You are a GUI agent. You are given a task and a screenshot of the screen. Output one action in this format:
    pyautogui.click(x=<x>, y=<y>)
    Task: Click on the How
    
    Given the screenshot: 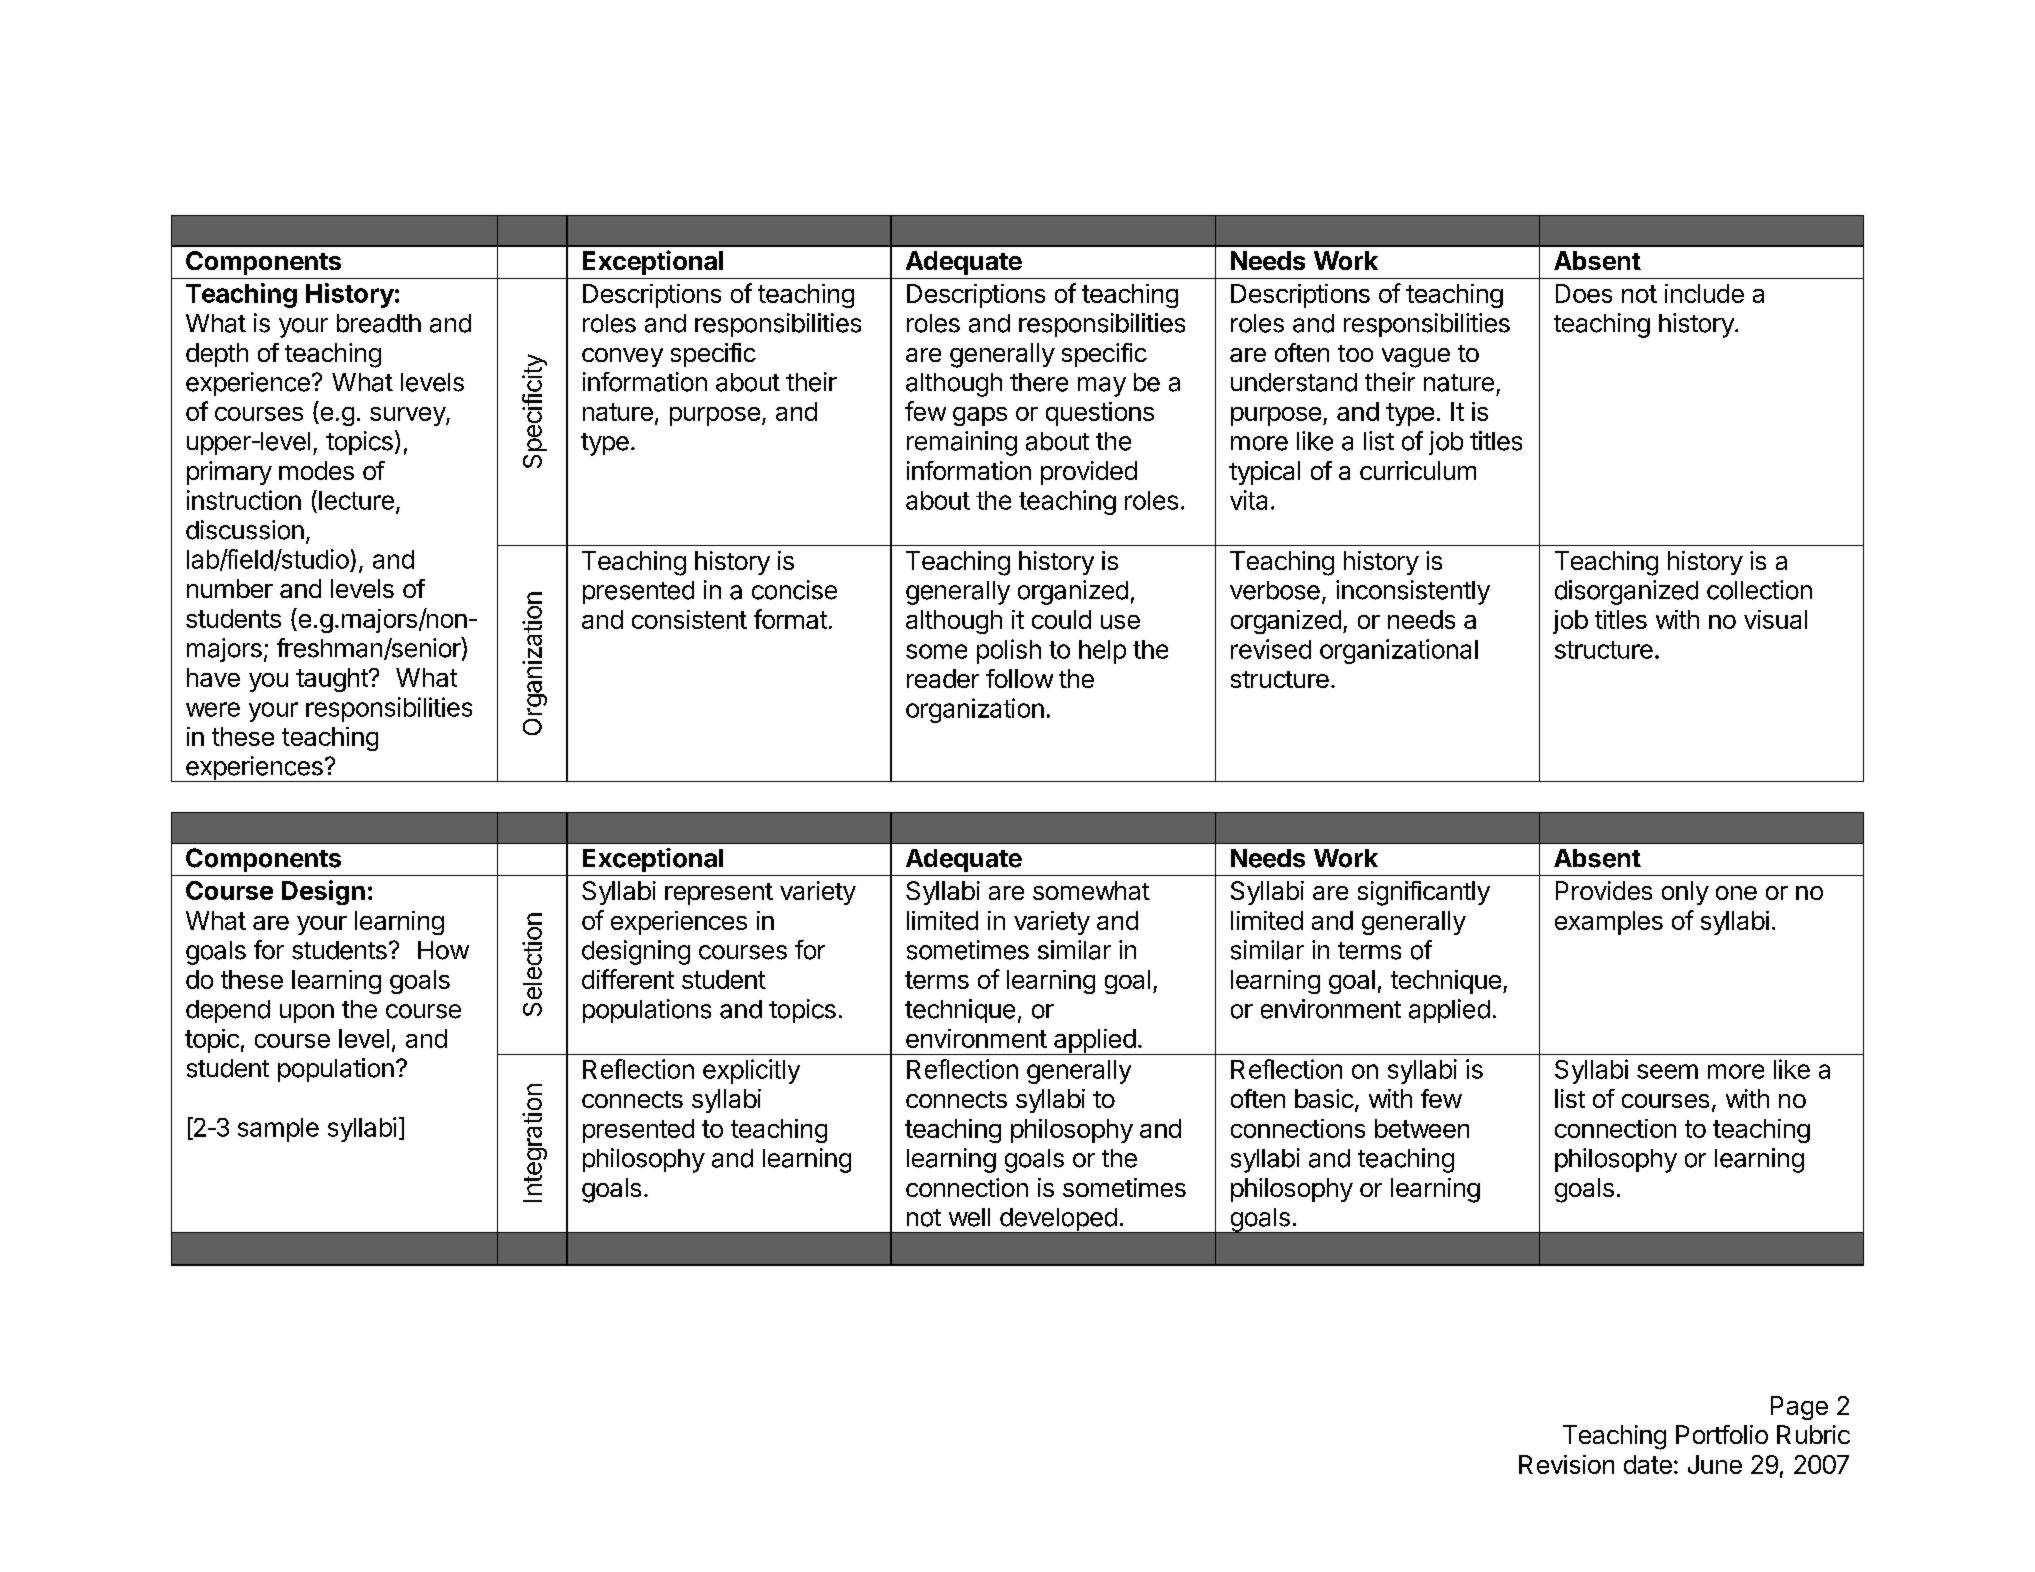 What is the action you would take?
    pyautogui.click(x=443, y=950)
